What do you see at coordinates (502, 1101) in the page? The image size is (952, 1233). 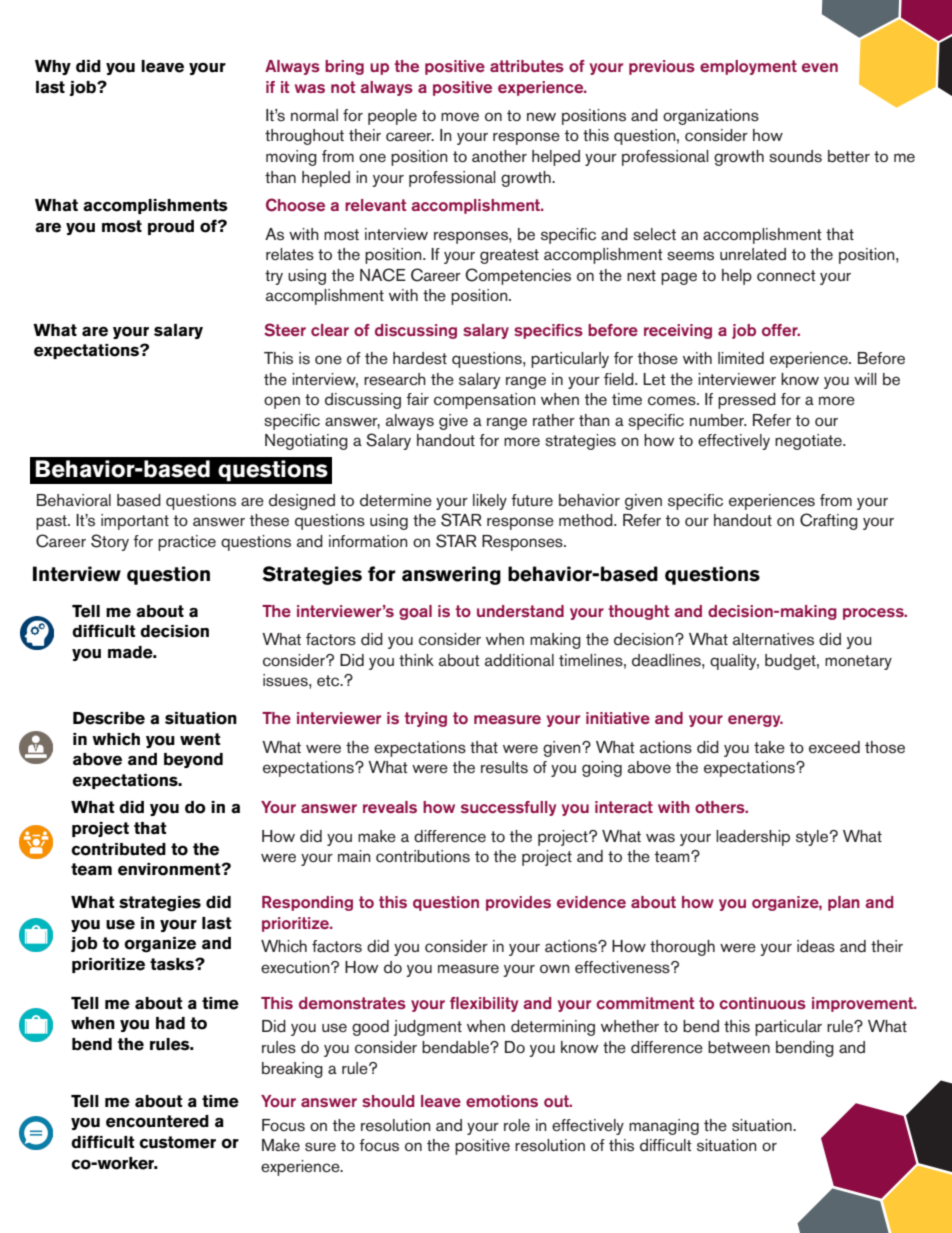 I see `emotions` at bounding box center [502, 1101].
